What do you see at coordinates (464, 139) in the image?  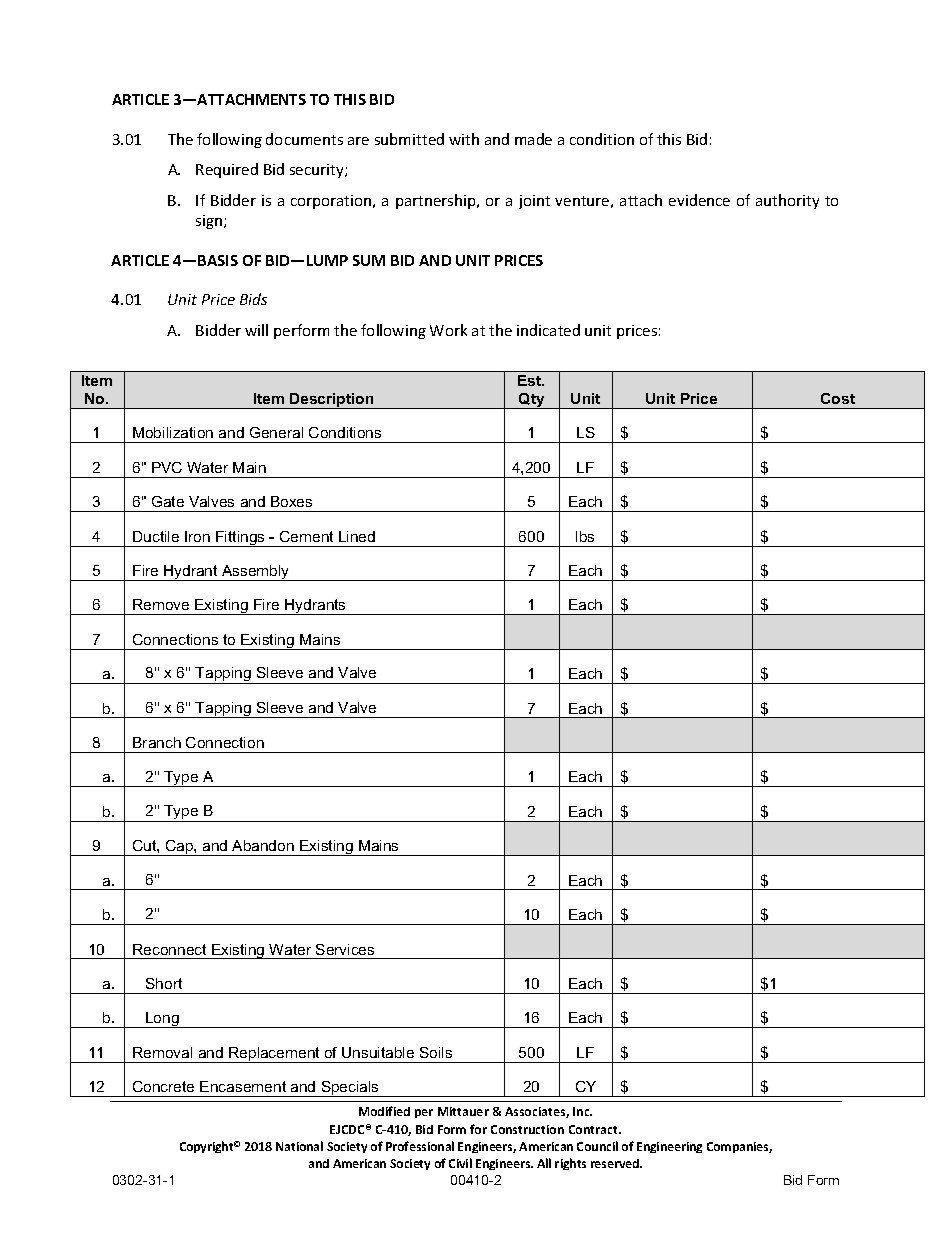 I see `with` at bounding box center [464, 139].
